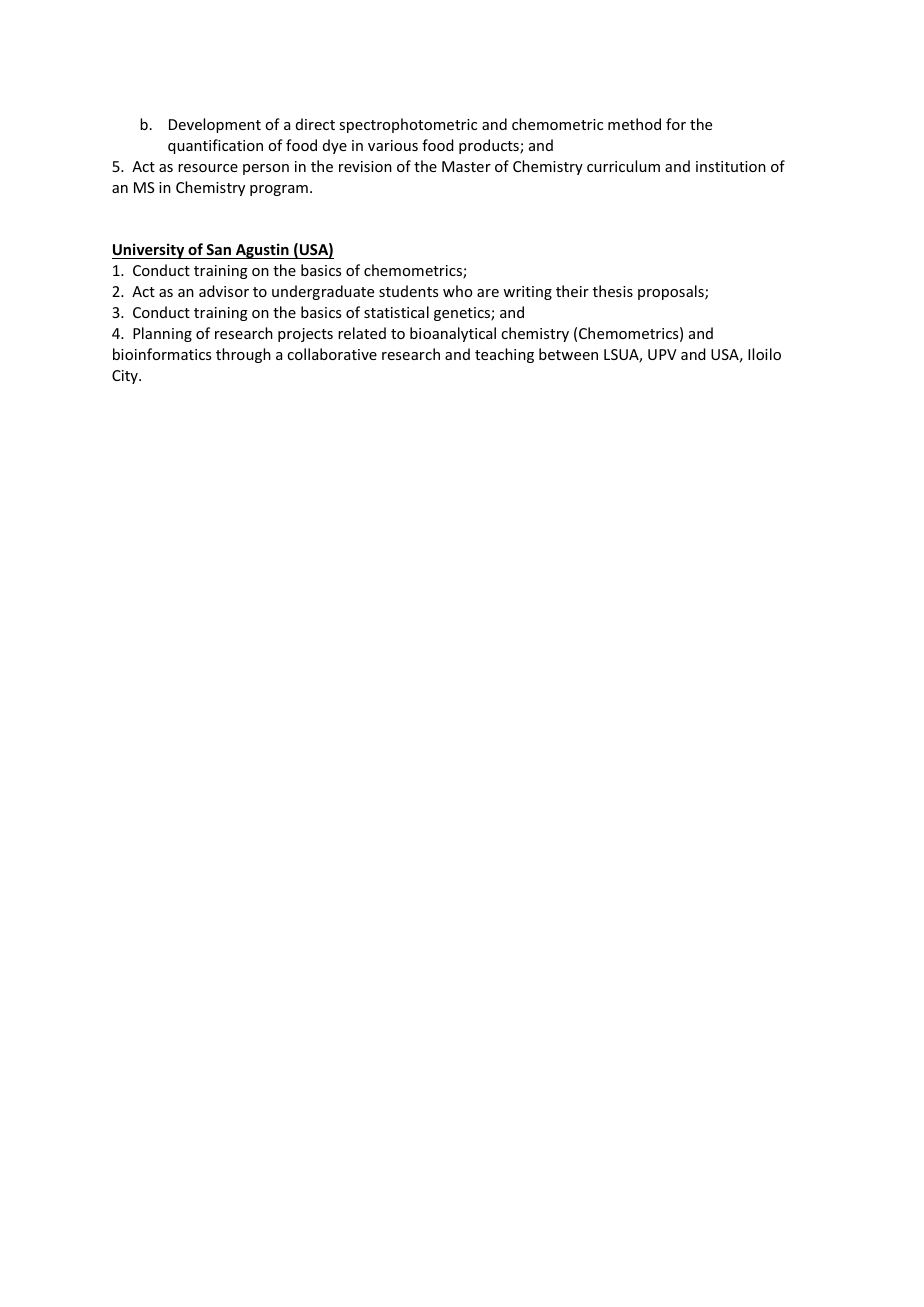 The image size is (924, 1307). Describe the element at coordinates (279, 190) in the image. I see `program` at that location.
